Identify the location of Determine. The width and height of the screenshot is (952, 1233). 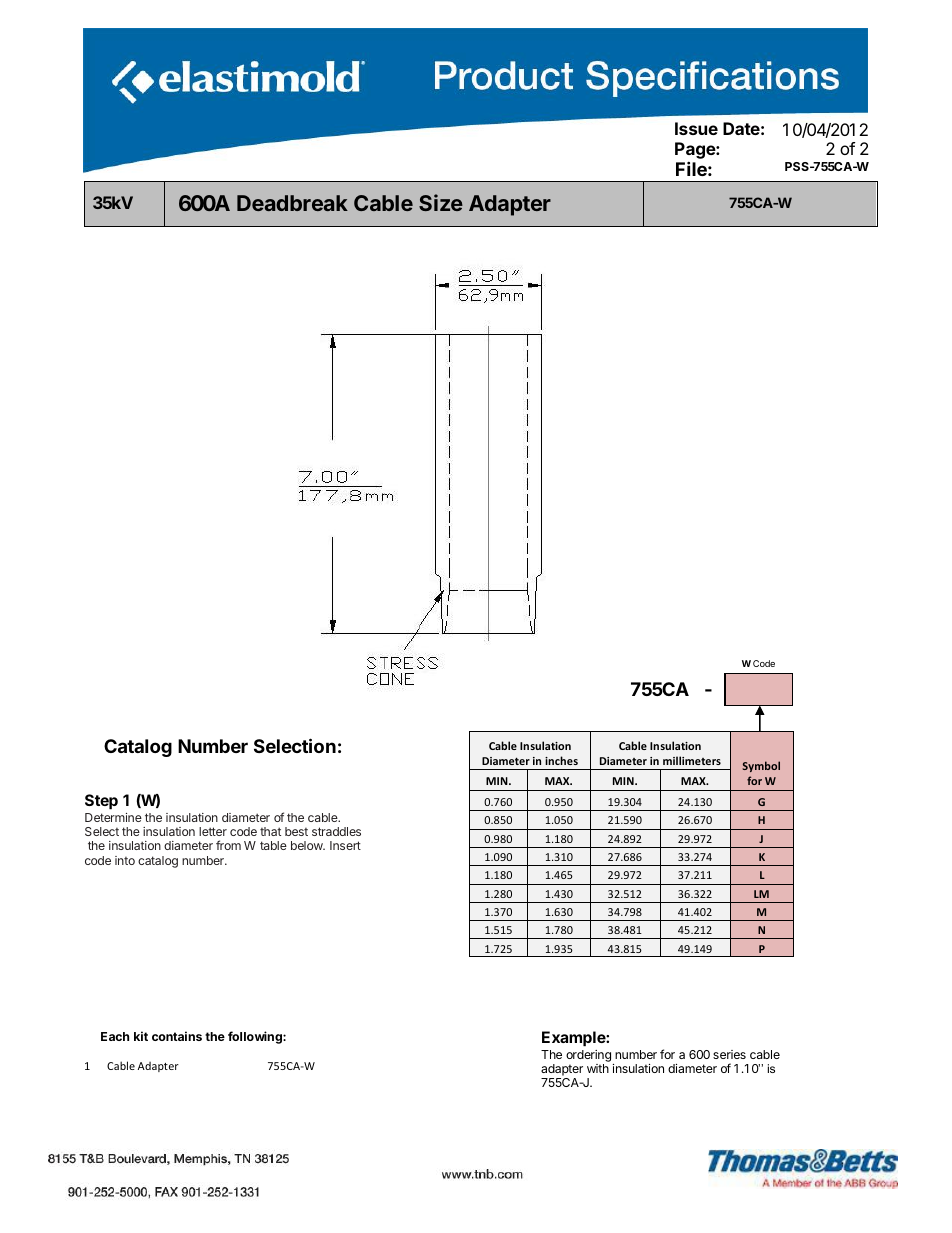
(113, 817).
